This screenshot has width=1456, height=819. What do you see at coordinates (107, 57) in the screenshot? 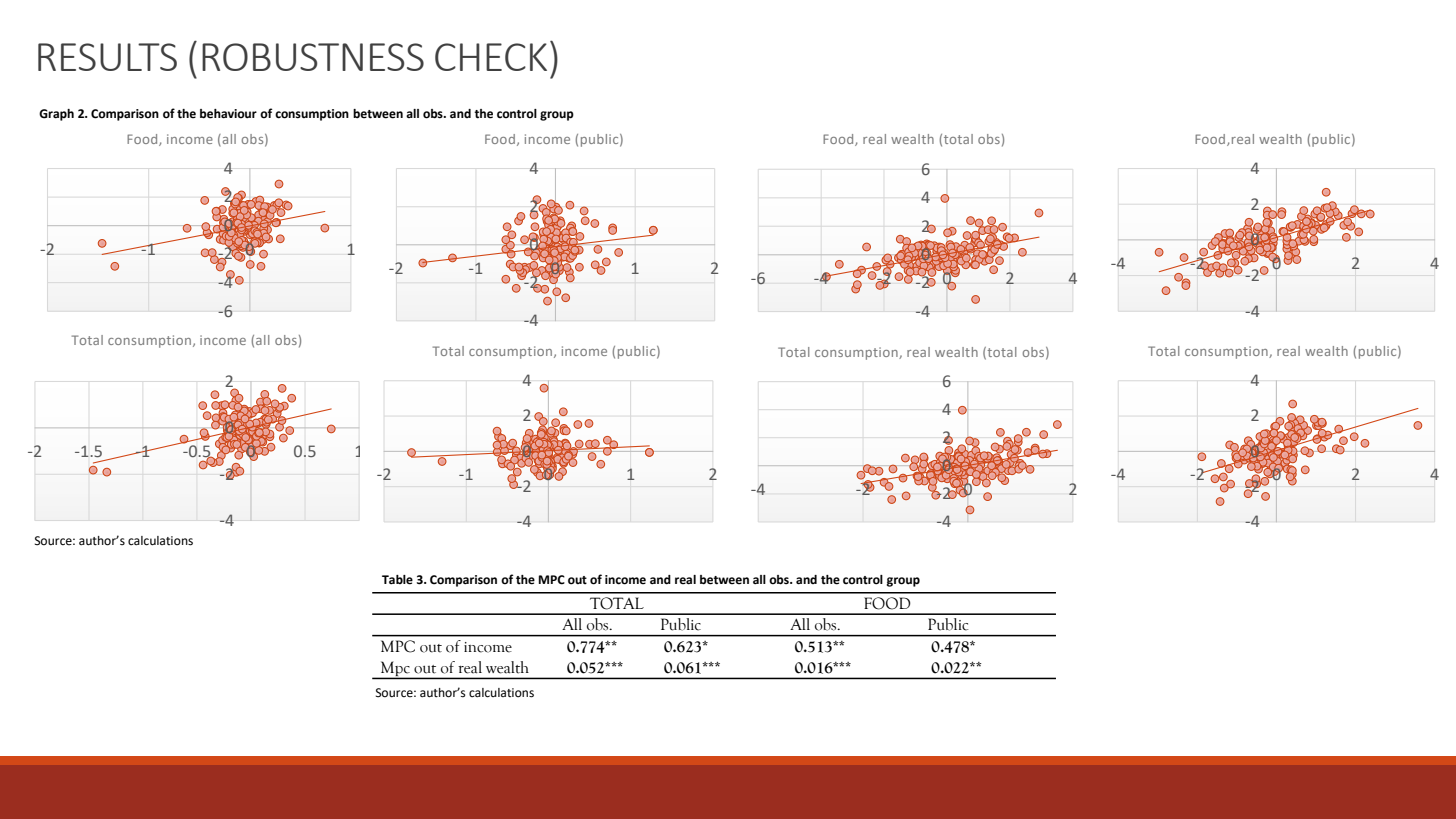
I see `RESULTS` at bounding box center [107, 57].
